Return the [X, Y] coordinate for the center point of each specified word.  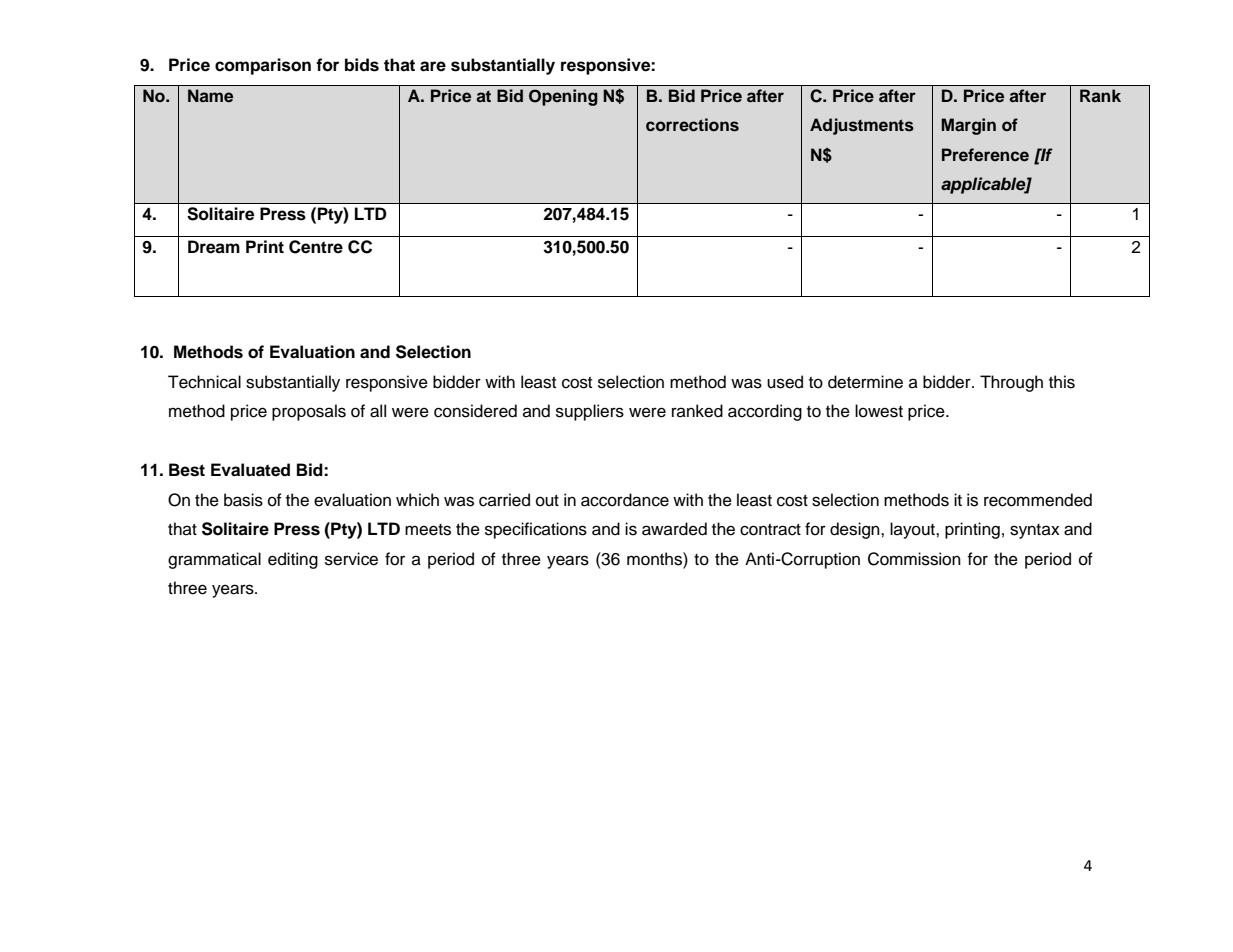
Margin [968, 126]
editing [293, 560]
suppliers [590, 412]
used [785, 382]
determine [865, 382]
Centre [316, 247]
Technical [204, 382]
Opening [563, 97]
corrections [692, 125]
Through [1011, 383]
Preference [985, 155]
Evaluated [250, 470]
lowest [879, 411]
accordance [625, 500]
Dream [214, 247]
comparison [263, 66]
